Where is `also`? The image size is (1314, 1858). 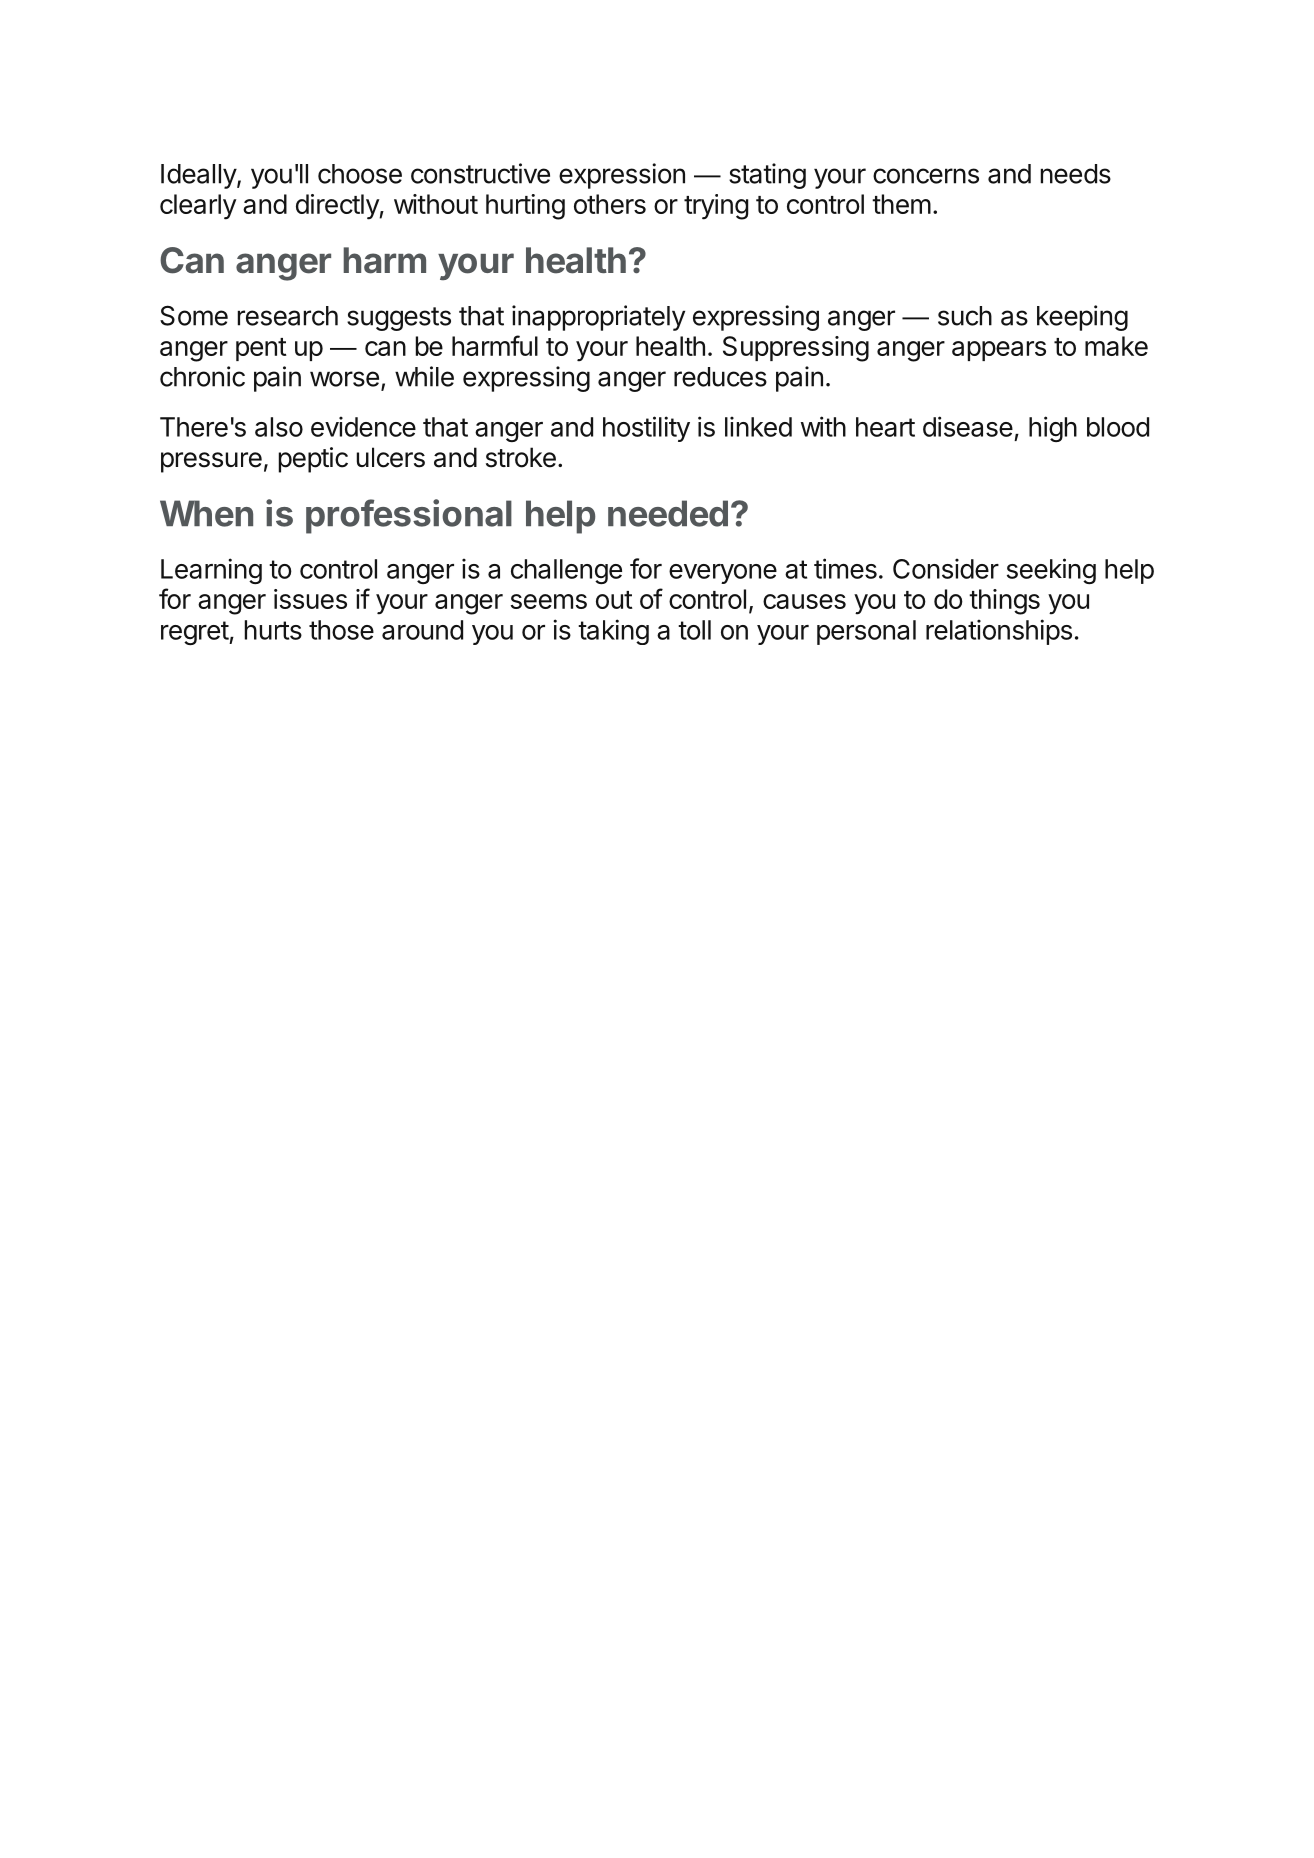 also is located at coordinates (279, 427).
